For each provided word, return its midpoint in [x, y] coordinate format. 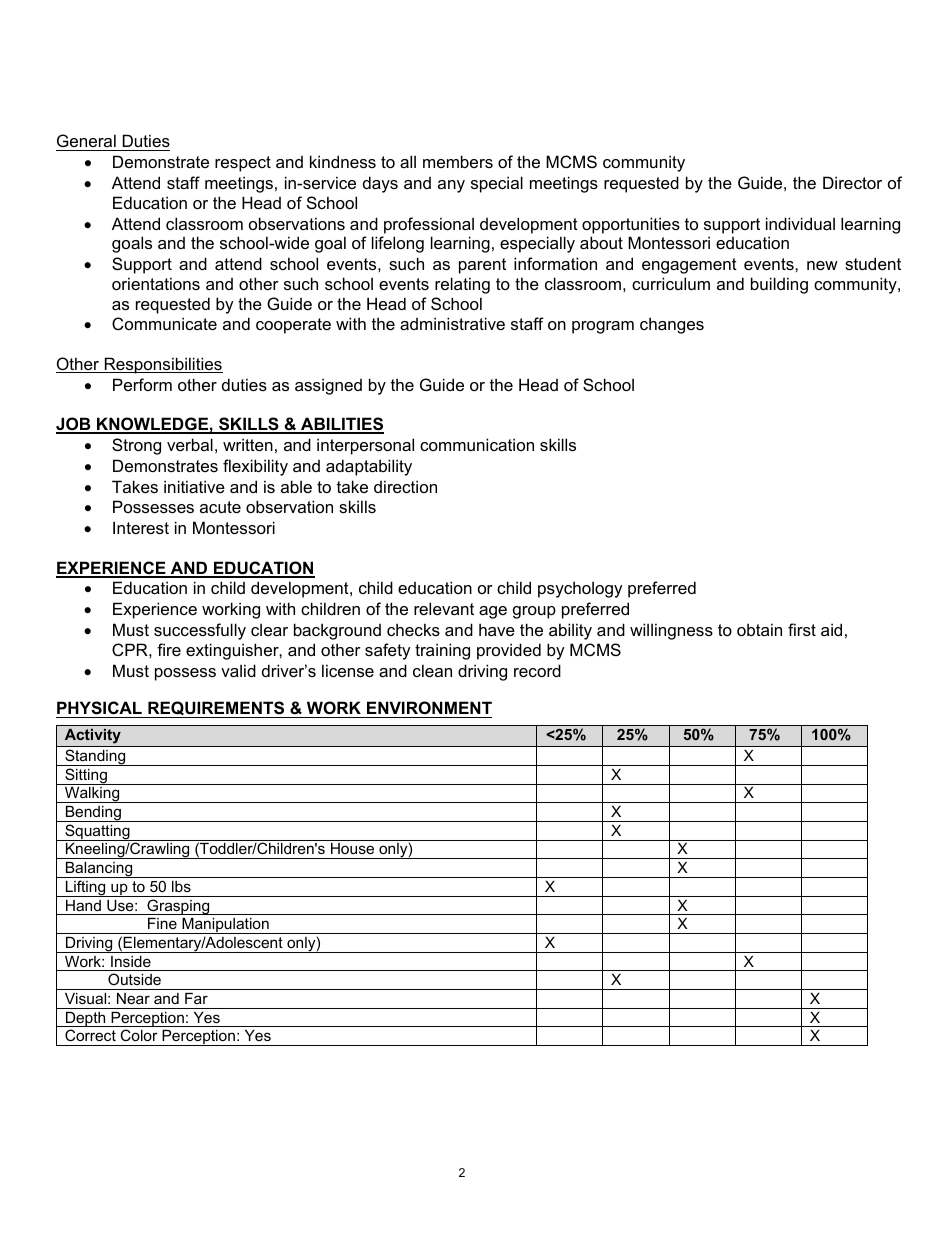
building [779, 285]
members [458, 161]
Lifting [85, 888]
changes [672, 325]
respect [243, 164]
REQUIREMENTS [216, 709]
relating [462, 285]
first [802, 629]
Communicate [164, 323]
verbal [190, 444]
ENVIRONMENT [429, 707]
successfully [200, 631]
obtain [759, 629]
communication [477, 444]
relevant [444, 608]
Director [852, 182]
